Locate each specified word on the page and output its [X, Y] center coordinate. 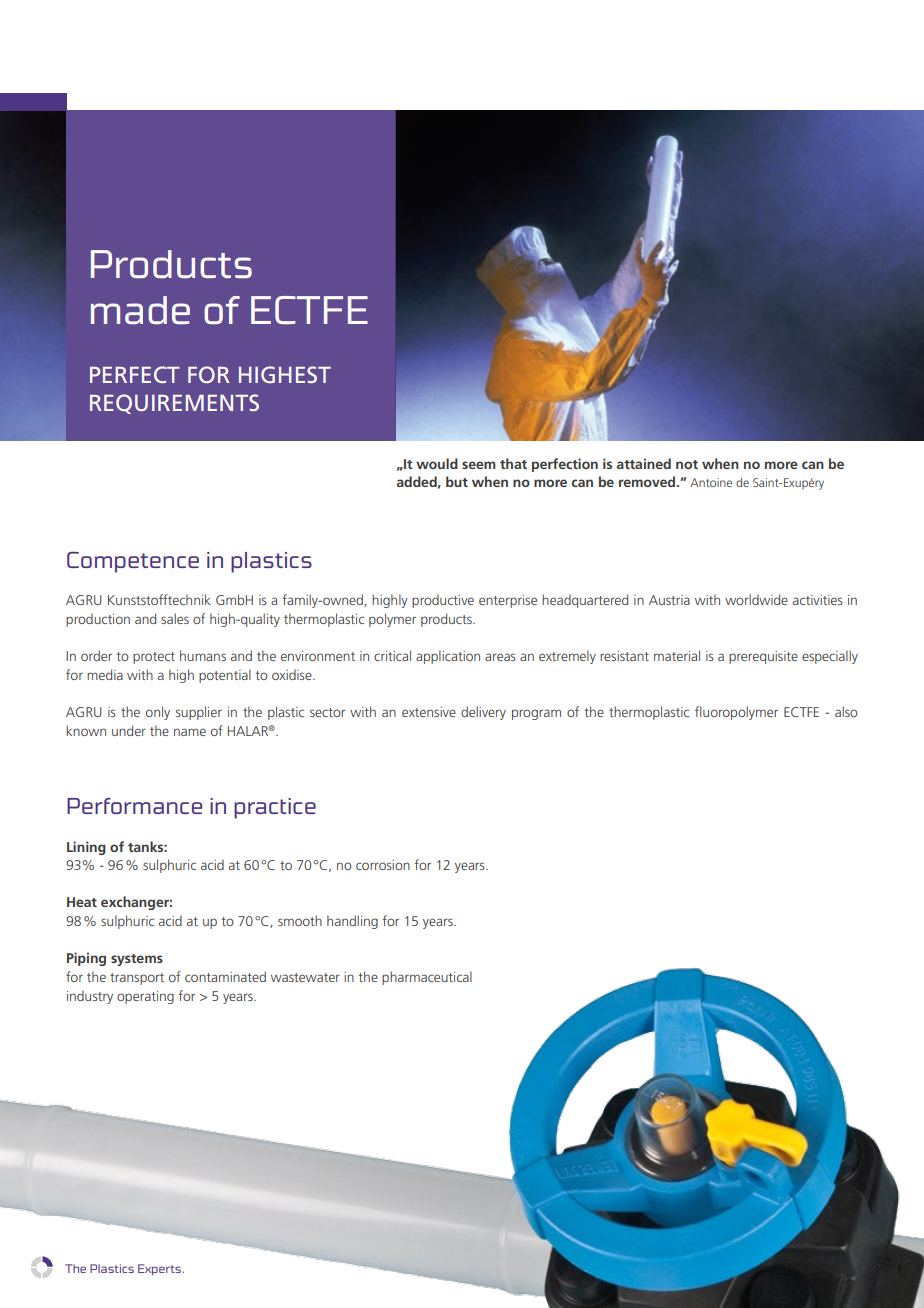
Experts [160, 1270]
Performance [134, 806]
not [687, 464]
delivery [483, 713]
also [846, 711]
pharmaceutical [427, 978]
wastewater [305, 977]
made [140, 310]
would [437, 463]
